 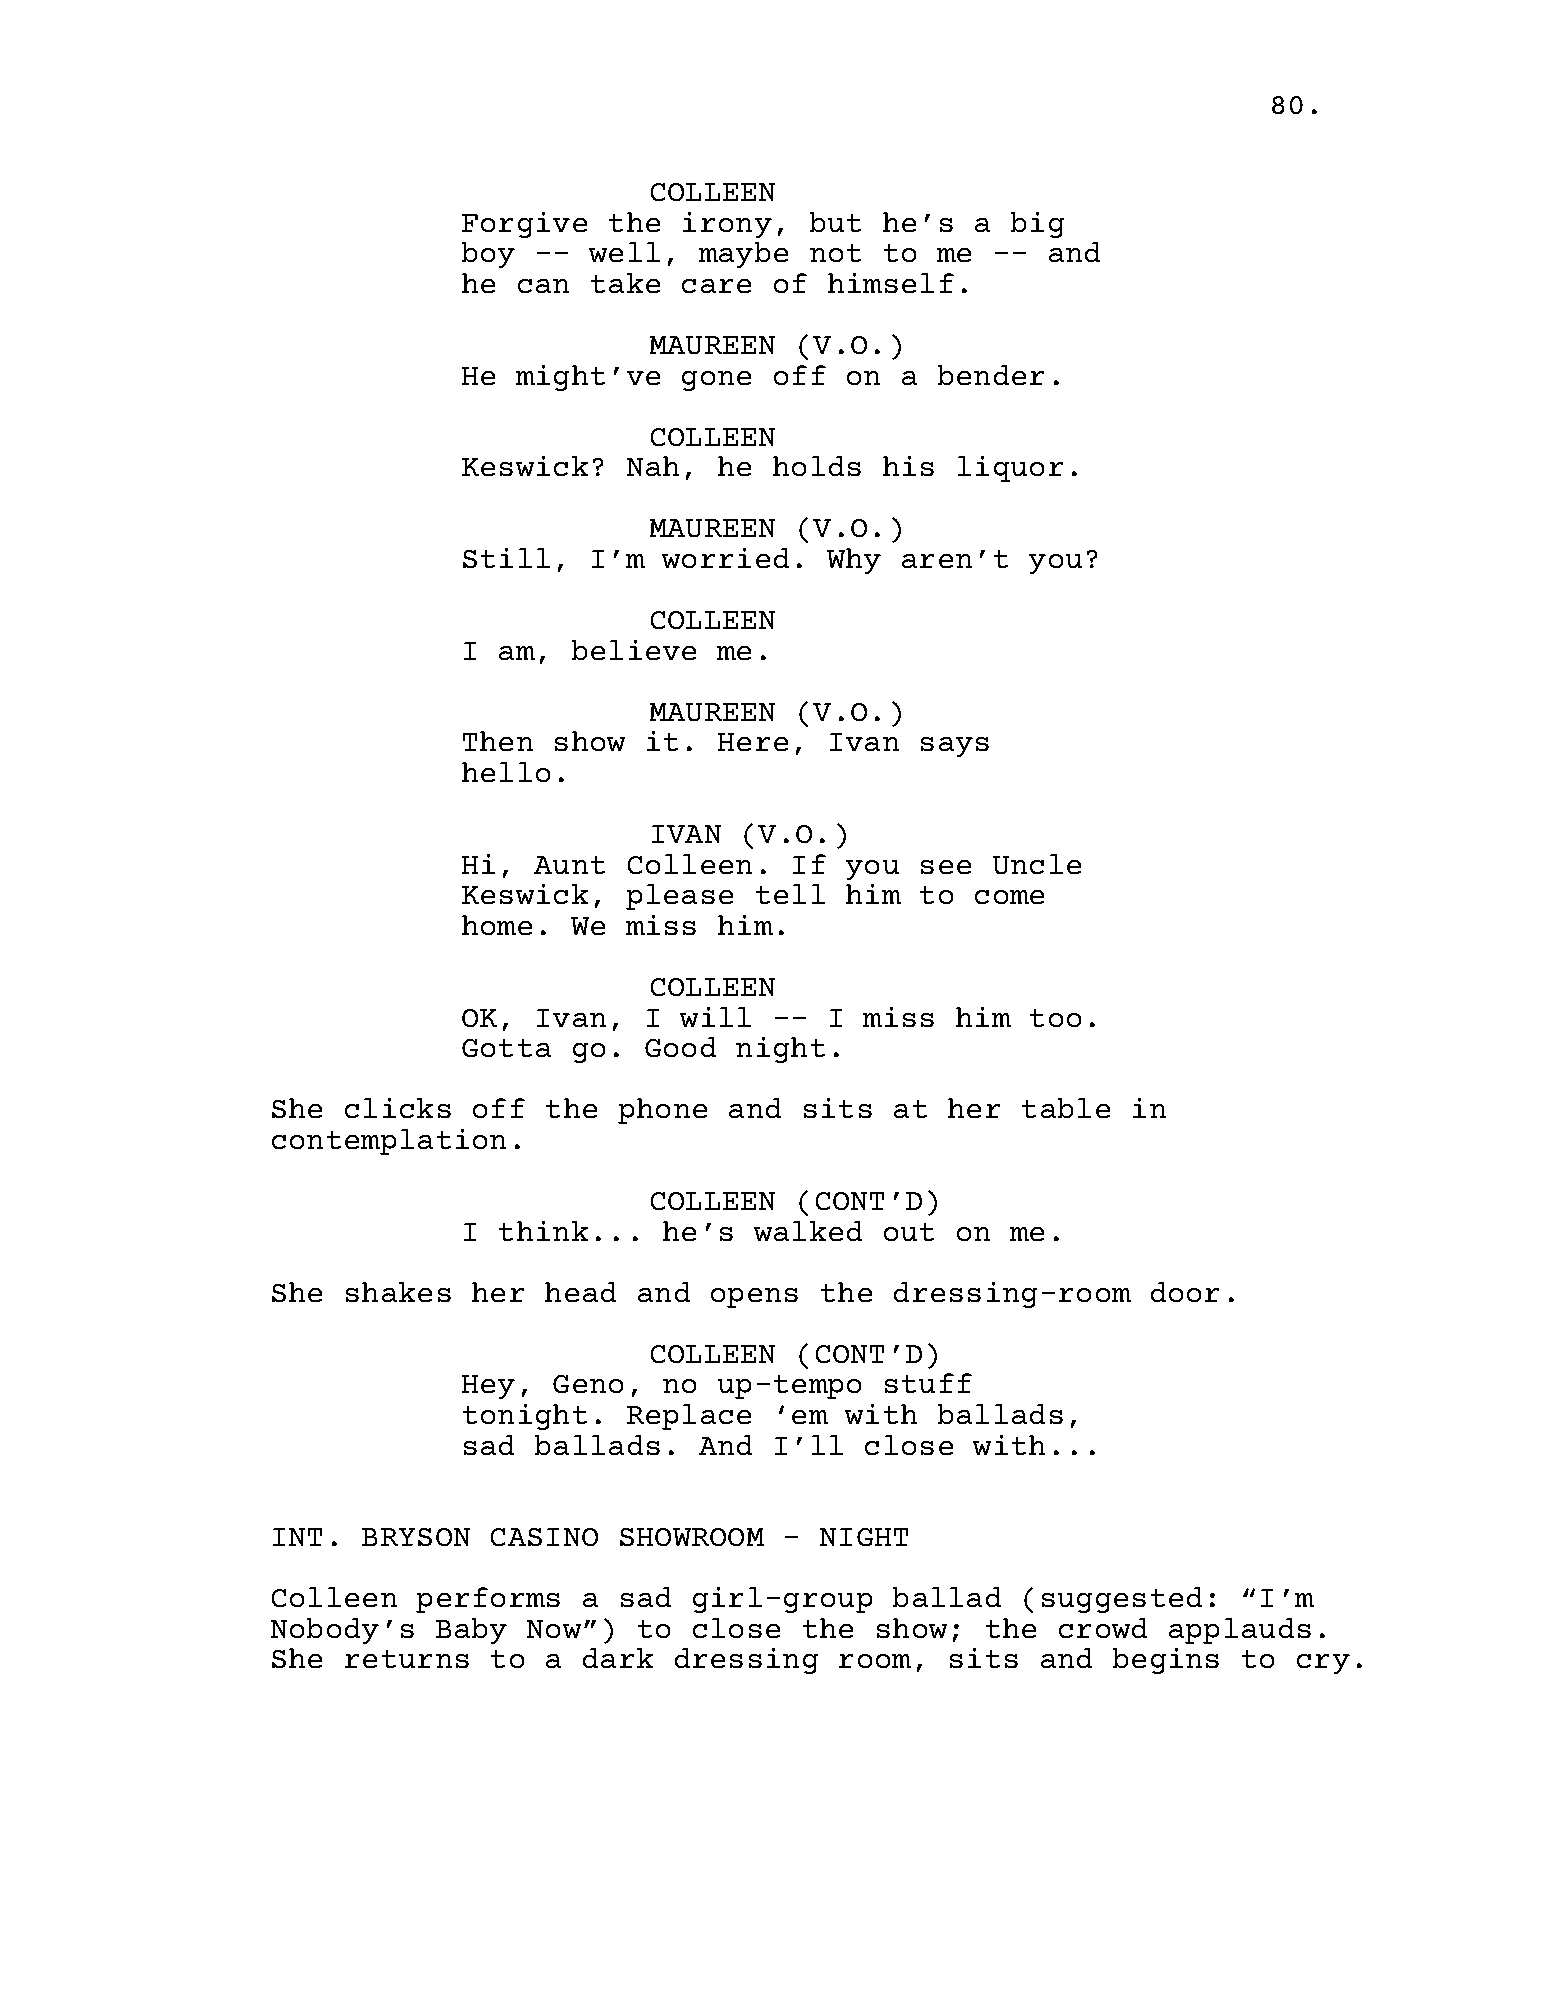 I want to click on boy, so click(x=488, y=255).
